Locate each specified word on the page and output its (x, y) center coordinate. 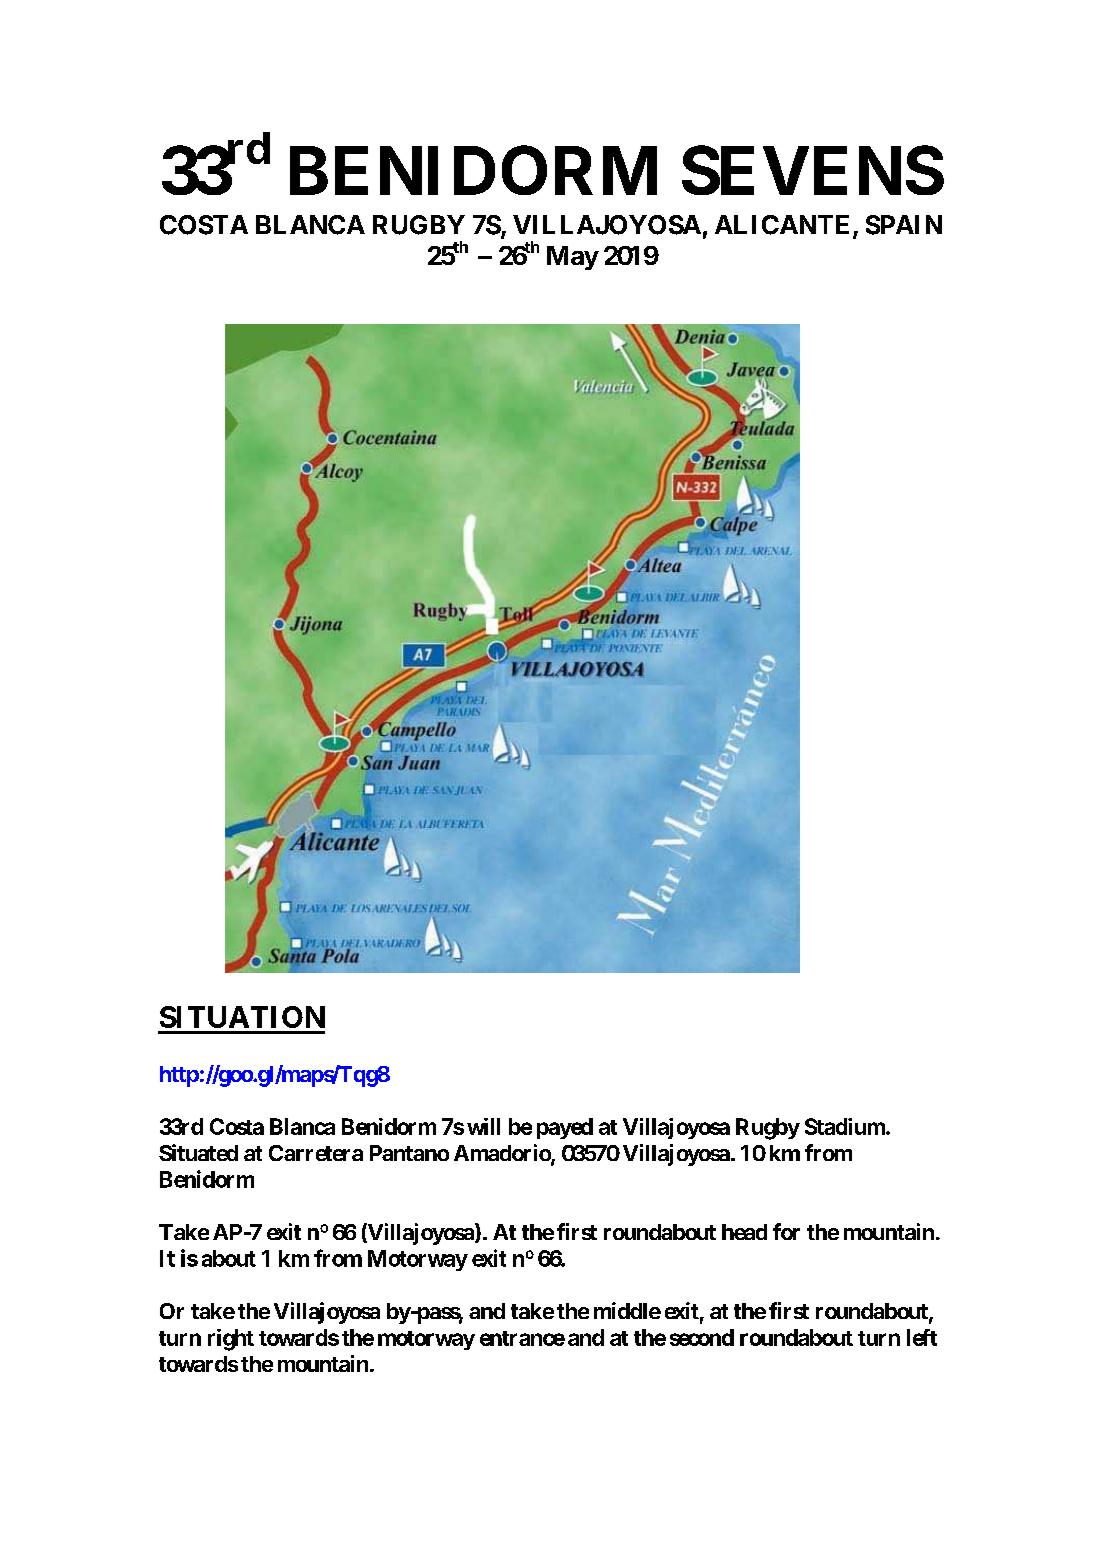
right (231, 1340)
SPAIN (904, 225)
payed (565, 1128)
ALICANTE (782, 225)
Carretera (316, 1153)
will (483, 1126)
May (572, 258)
